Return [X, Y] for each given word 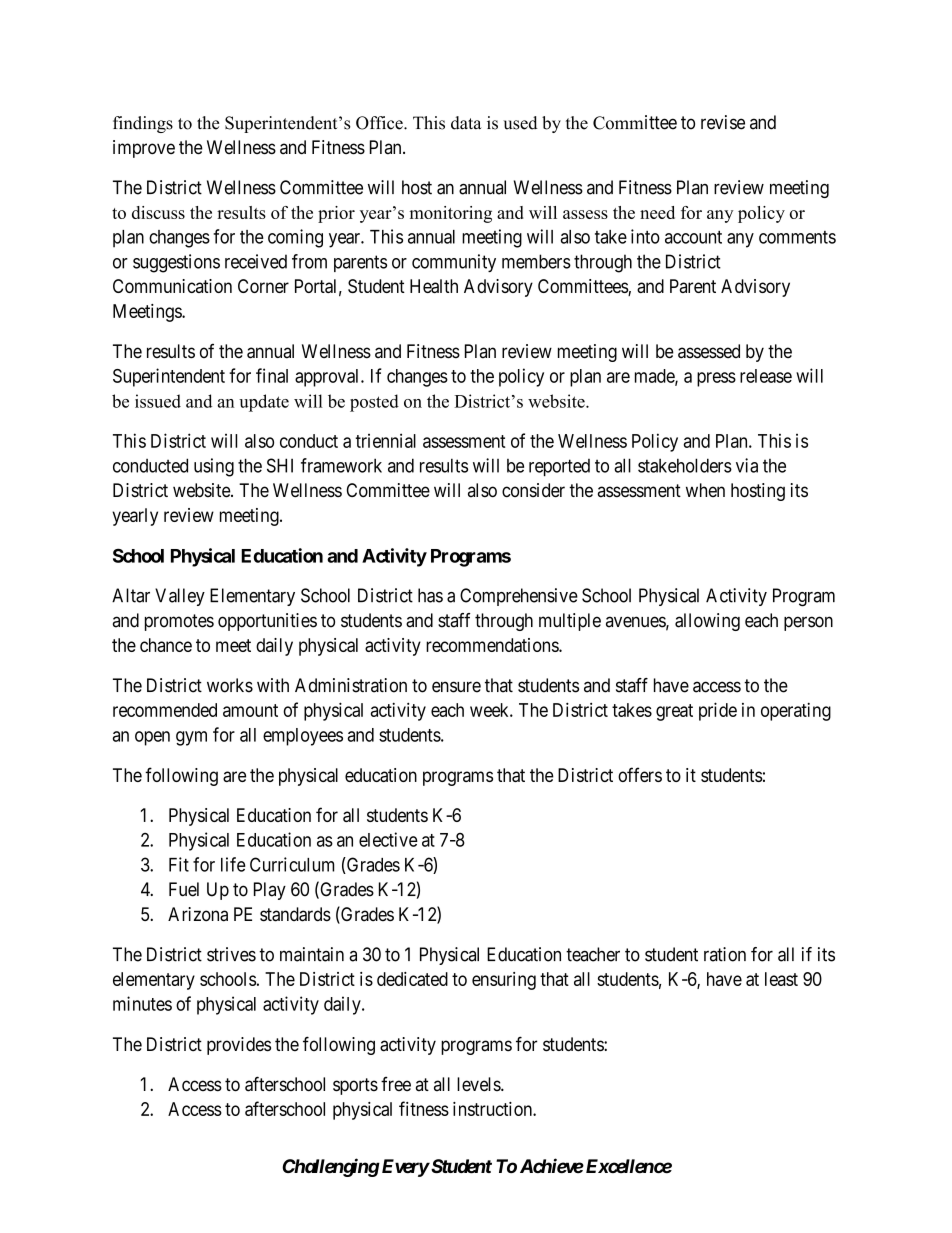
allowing [707, 622]
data [466, 123]
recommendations [493, 645]
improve [144, 149]
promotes [179, 622]
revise [723, 122]
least [781, 979]
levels [479, 1084]
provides [239, 1046]
